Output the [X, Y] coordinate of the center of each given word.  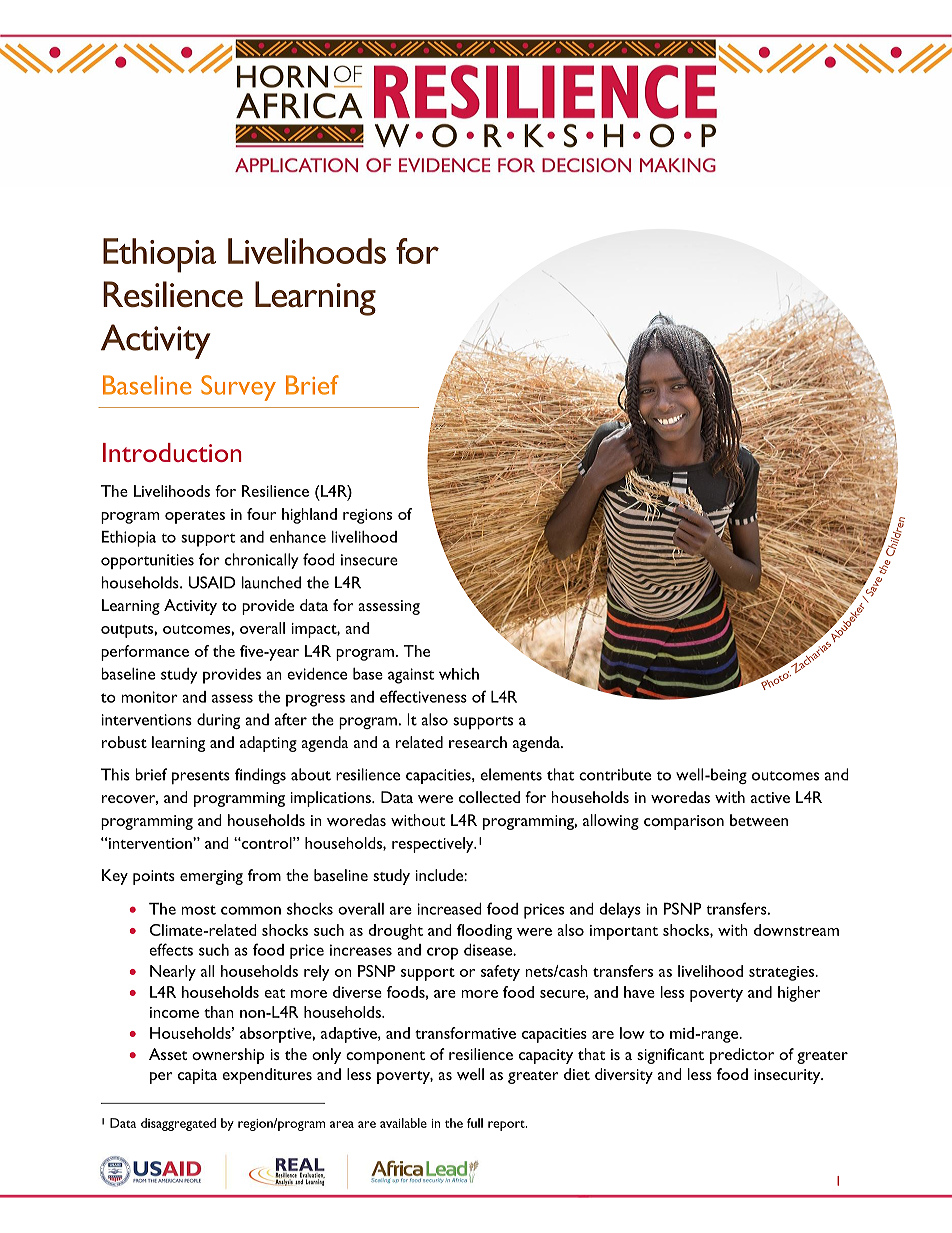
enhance [298, 537]
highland [309, 516]
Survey [238, 388]
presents [201, 777]
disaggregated [178, 1124]
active [770, 797]
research [478, 742]
